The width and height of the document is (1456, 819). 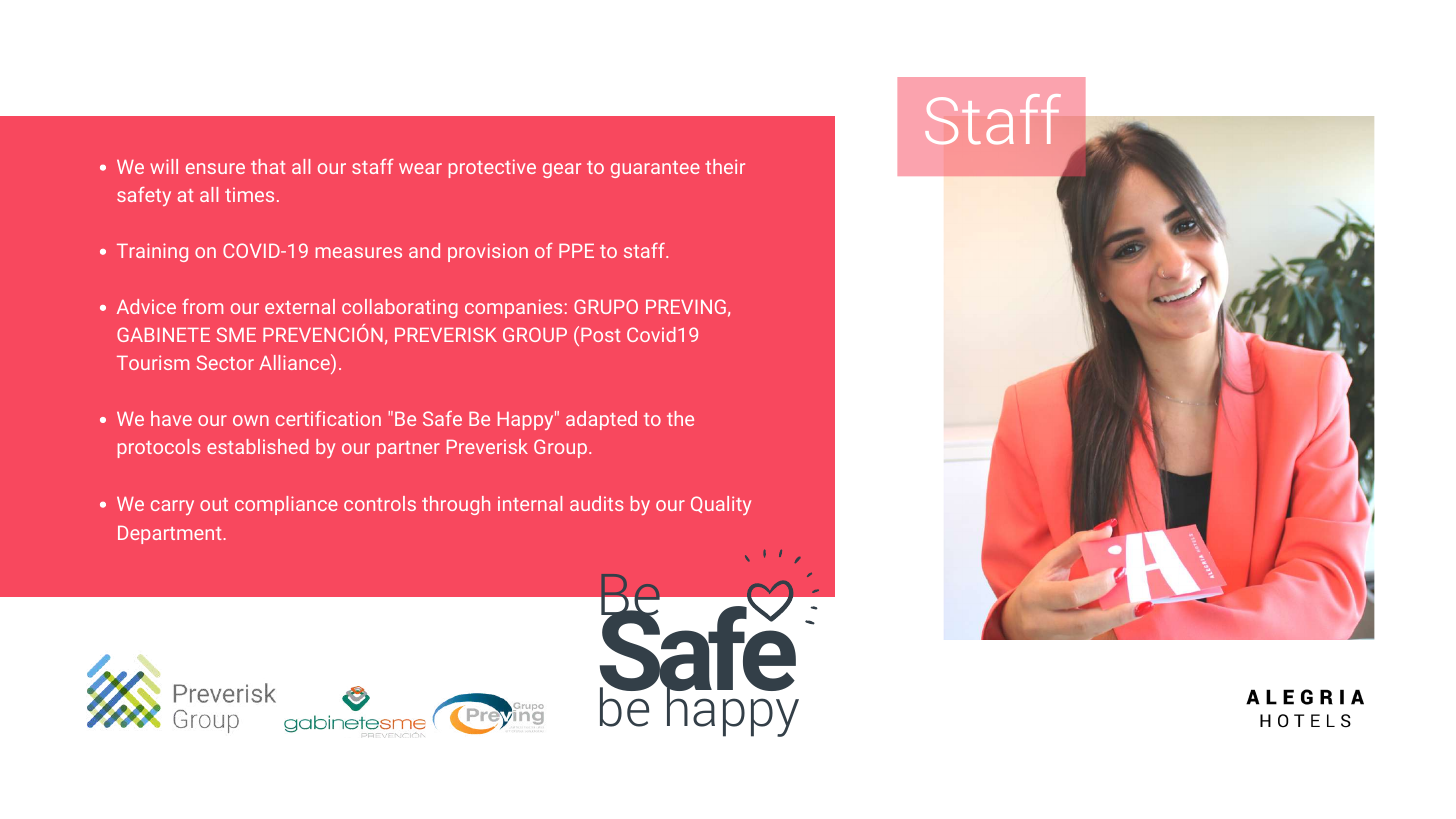 What do you see at coordinates (215, 168) in the document?
I see `ensure` at bounding box center [215, 168].
